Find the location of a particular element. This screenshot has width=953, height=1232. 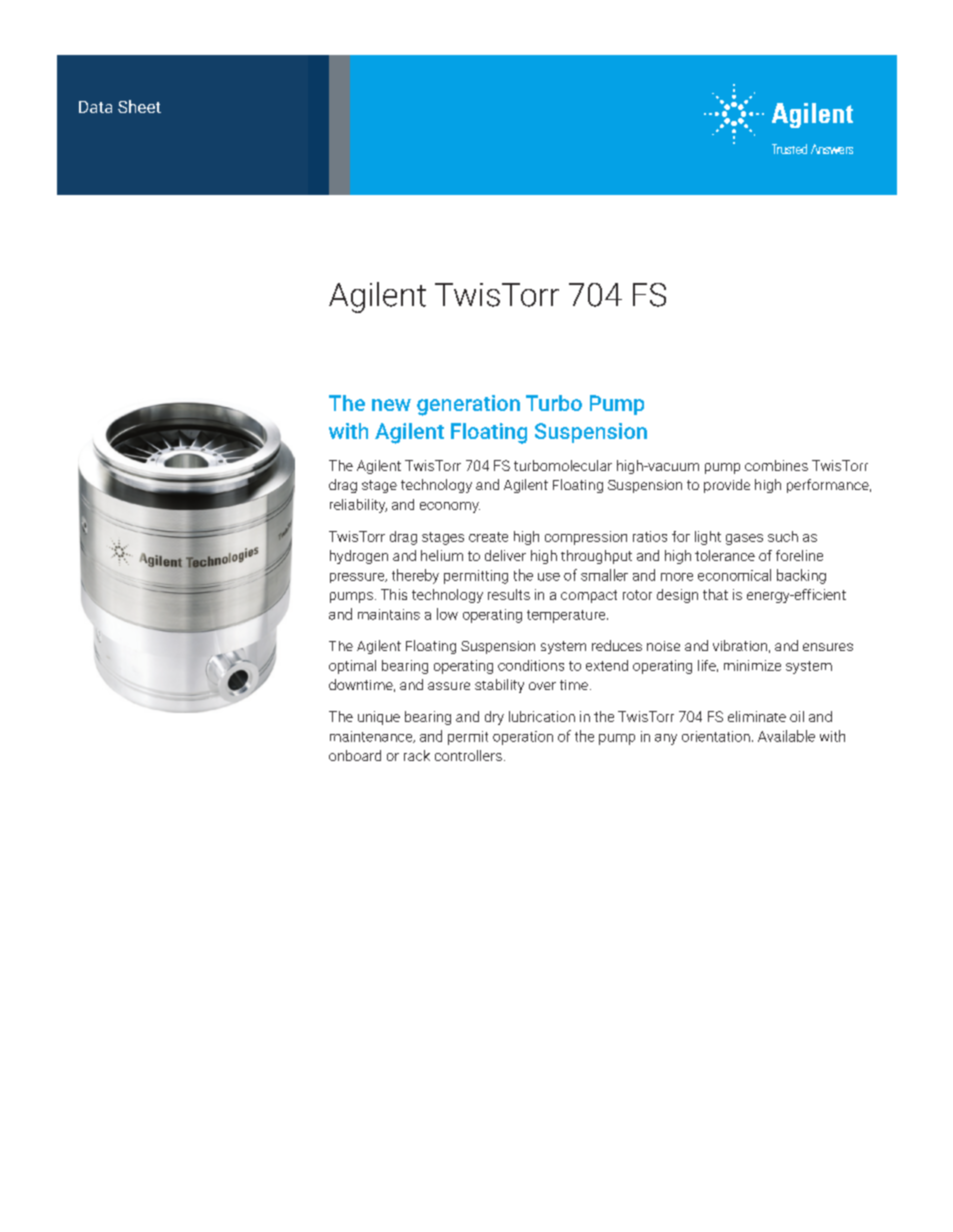

hydrogen is located at coordinates (359, 557).
